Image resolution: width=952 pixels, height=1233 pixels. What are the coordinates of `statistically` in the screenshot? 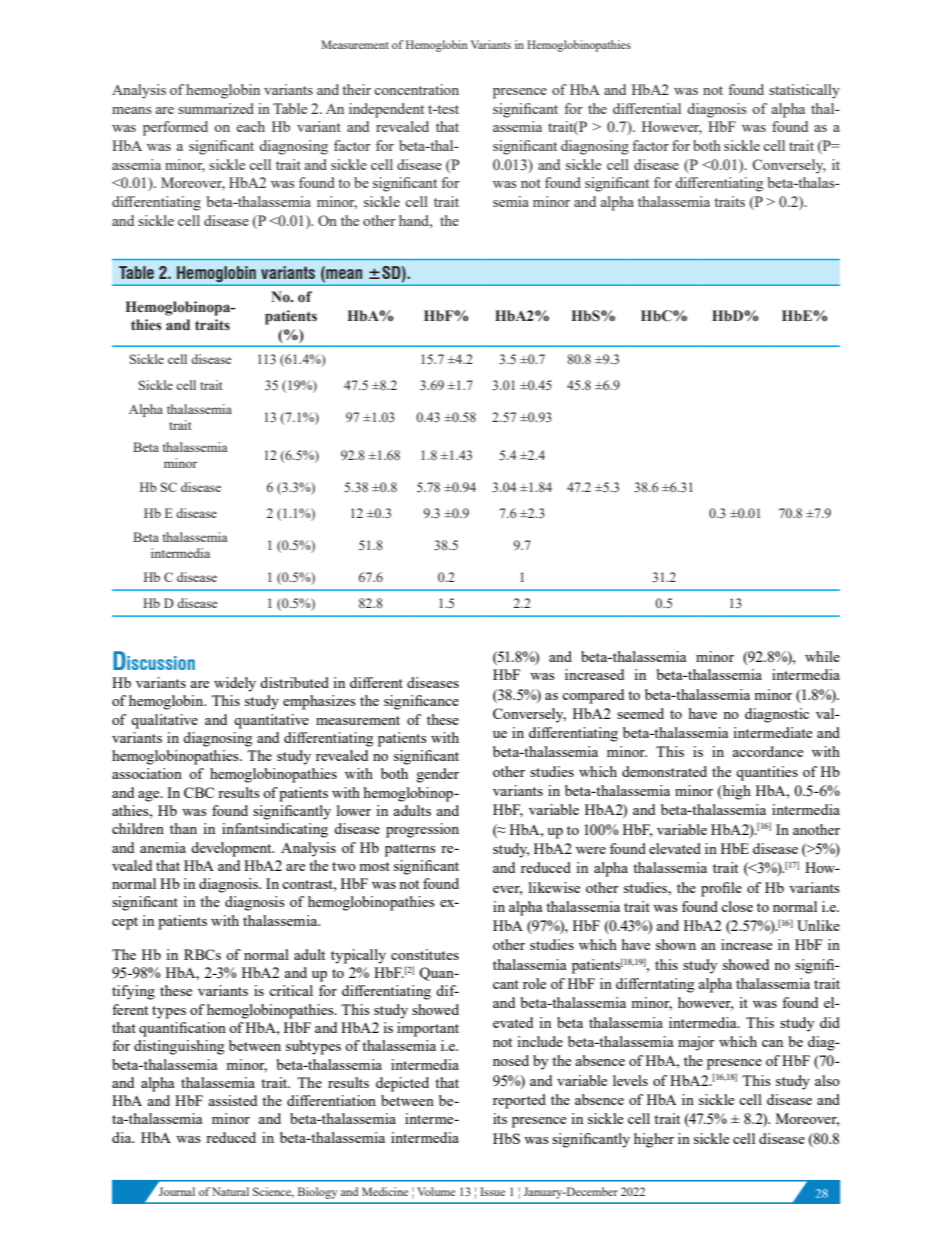 It's located at (804, 91).
